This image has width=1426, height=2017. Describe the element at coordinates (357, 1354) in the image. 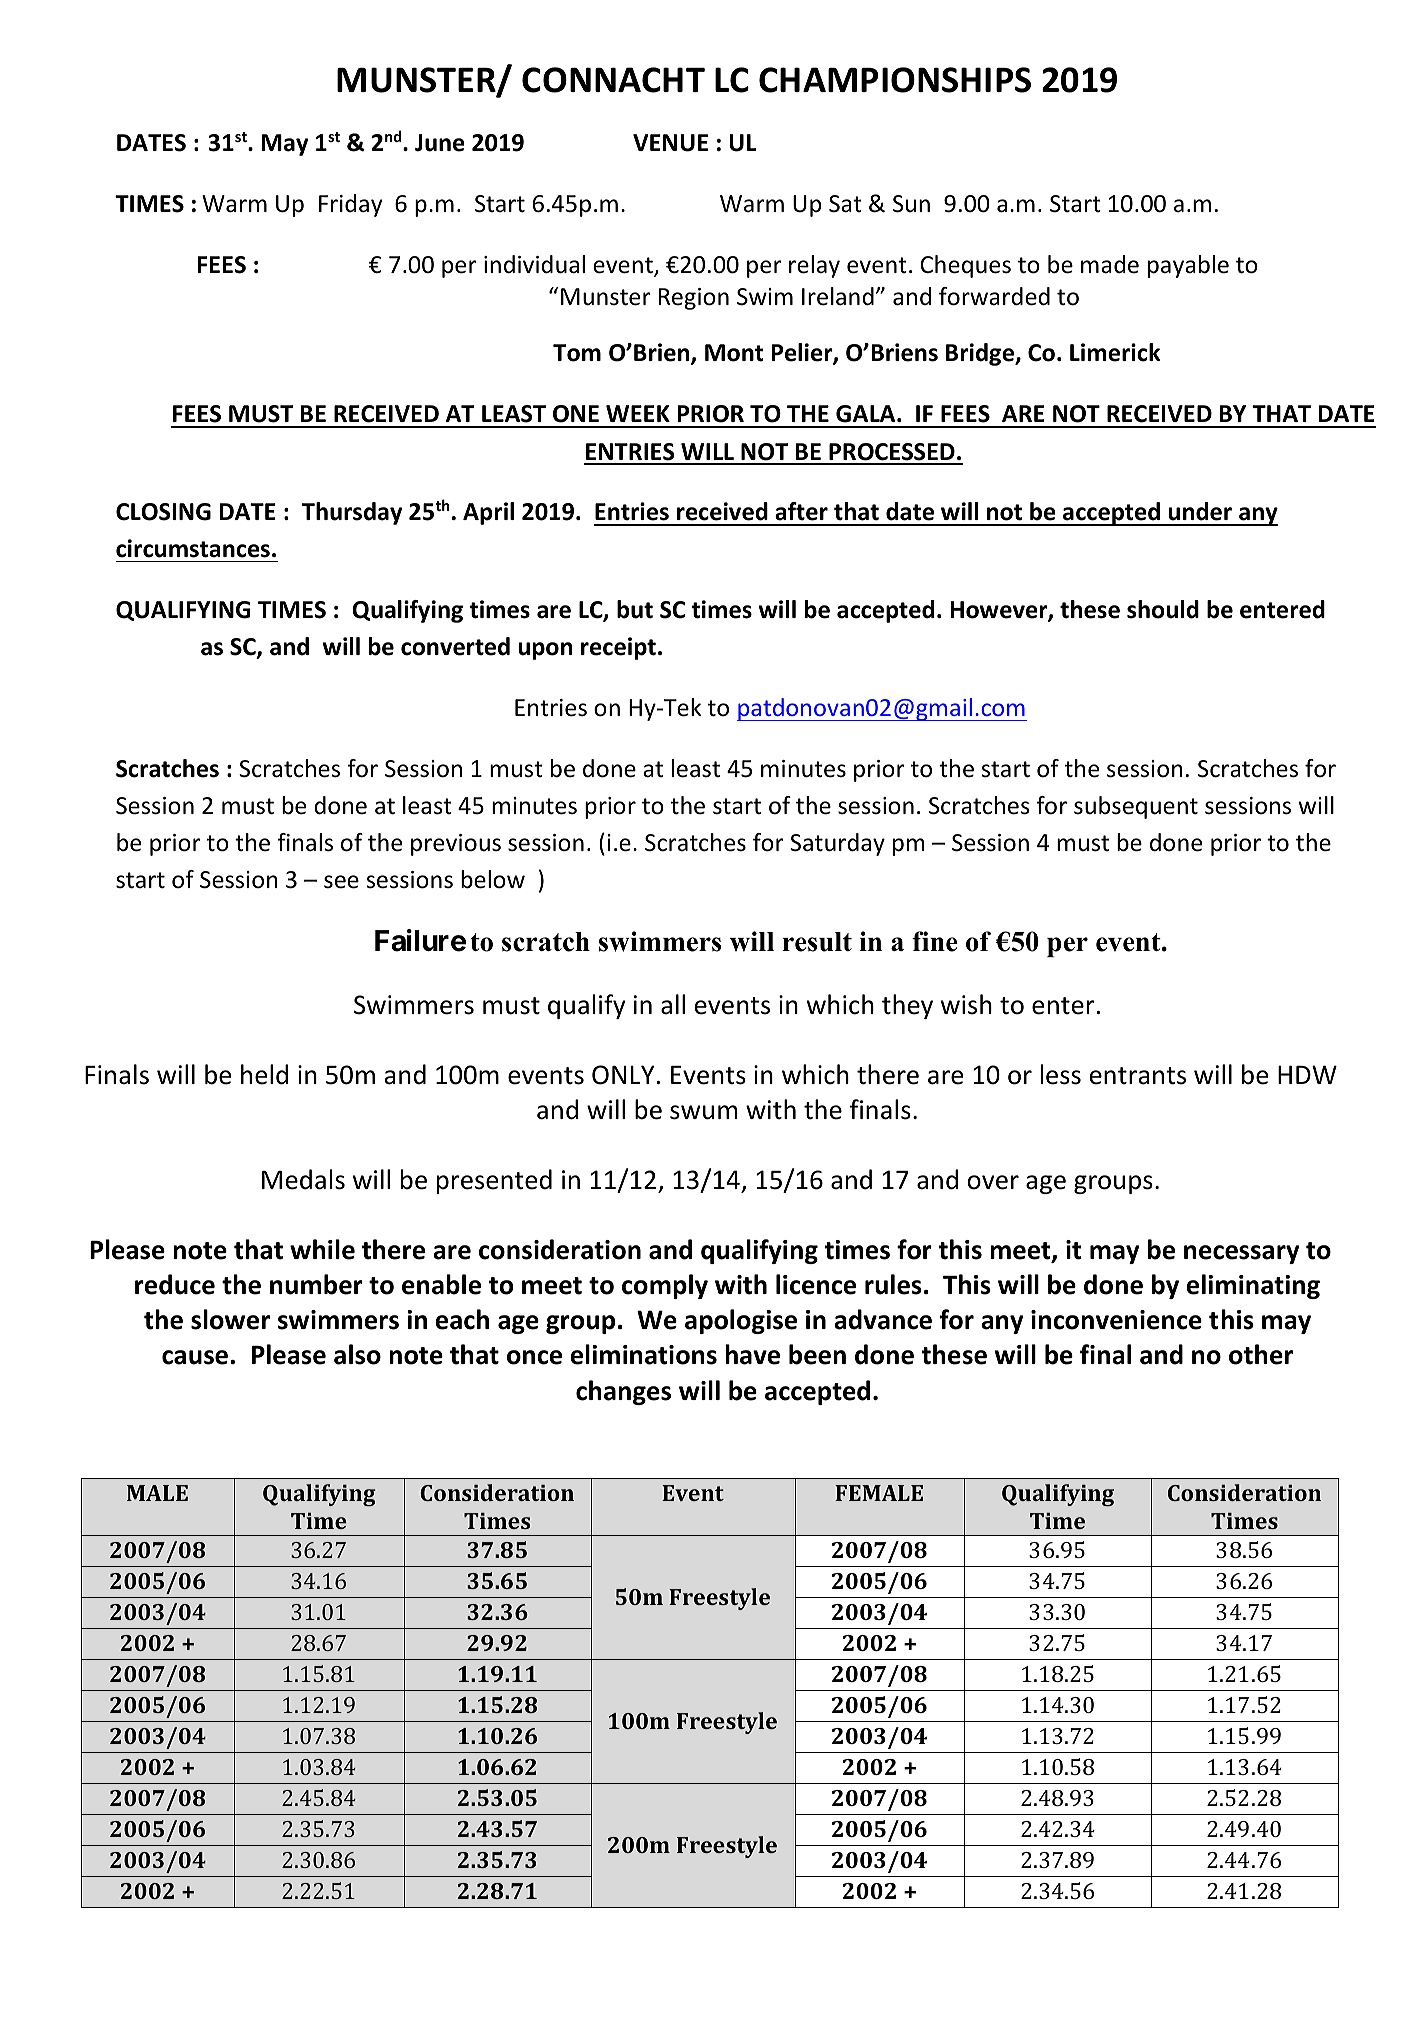

I see `also` at that location.
